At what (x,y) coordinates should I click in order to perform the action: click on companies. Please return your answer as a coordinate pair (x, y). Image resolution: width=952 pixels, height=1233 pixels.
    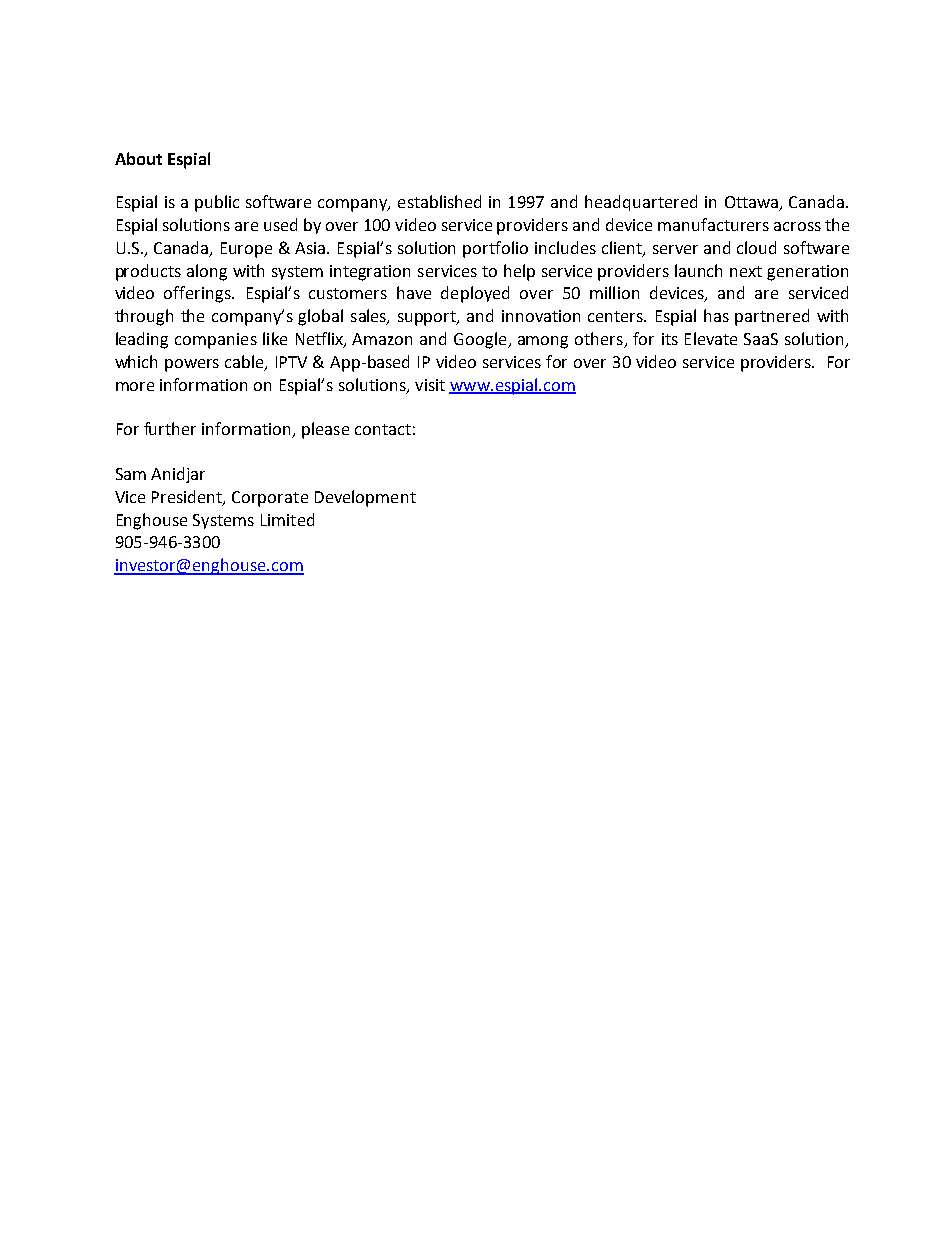
    Looking at the image, I should click on (216, 341).
